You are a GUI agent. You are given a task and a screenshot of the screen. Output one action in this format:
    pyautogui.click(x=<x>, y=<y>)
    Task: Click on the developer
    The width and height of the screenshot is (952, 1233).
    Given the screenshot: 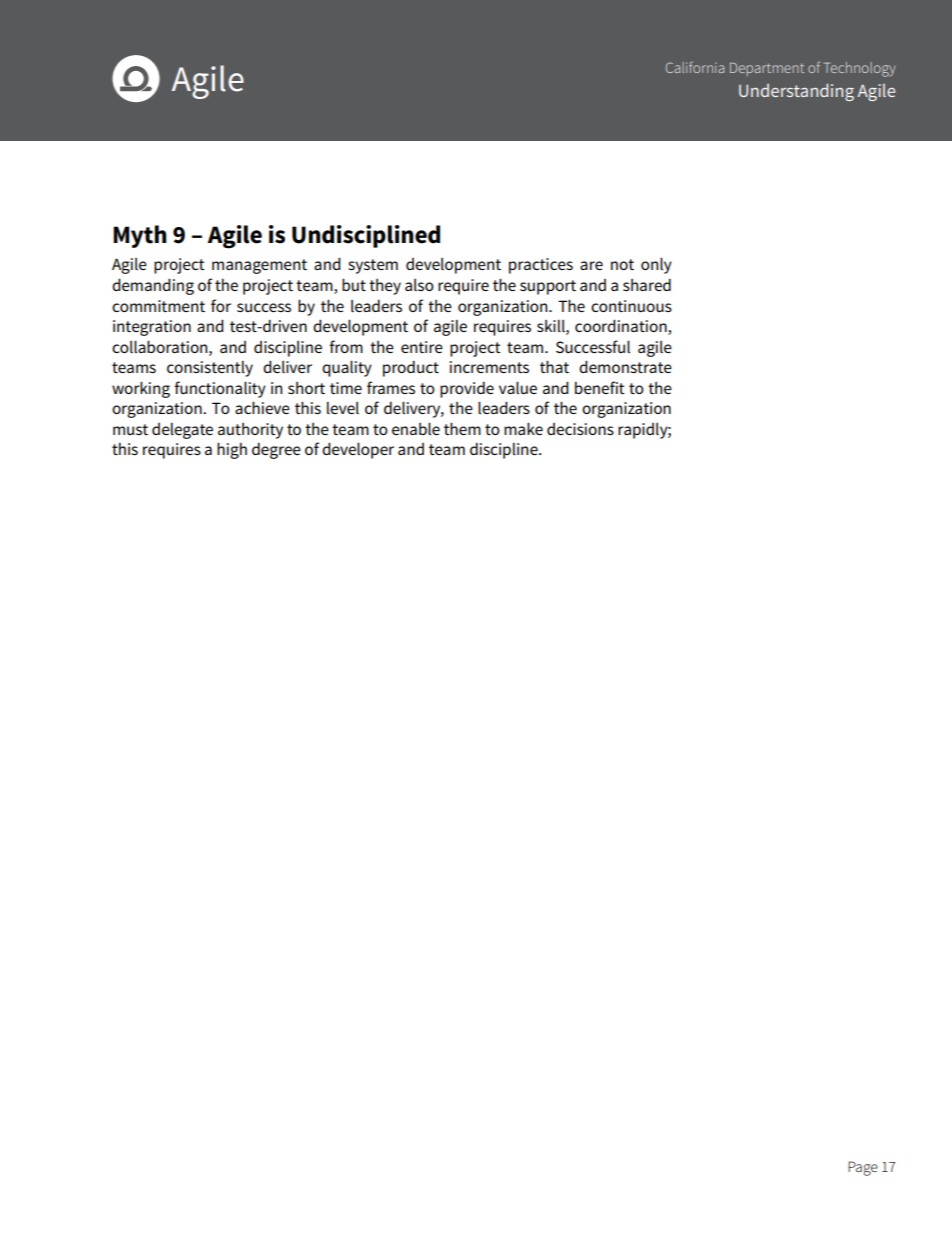 What is the action you would take?
    pyautogui.click(x=358, y=450)
